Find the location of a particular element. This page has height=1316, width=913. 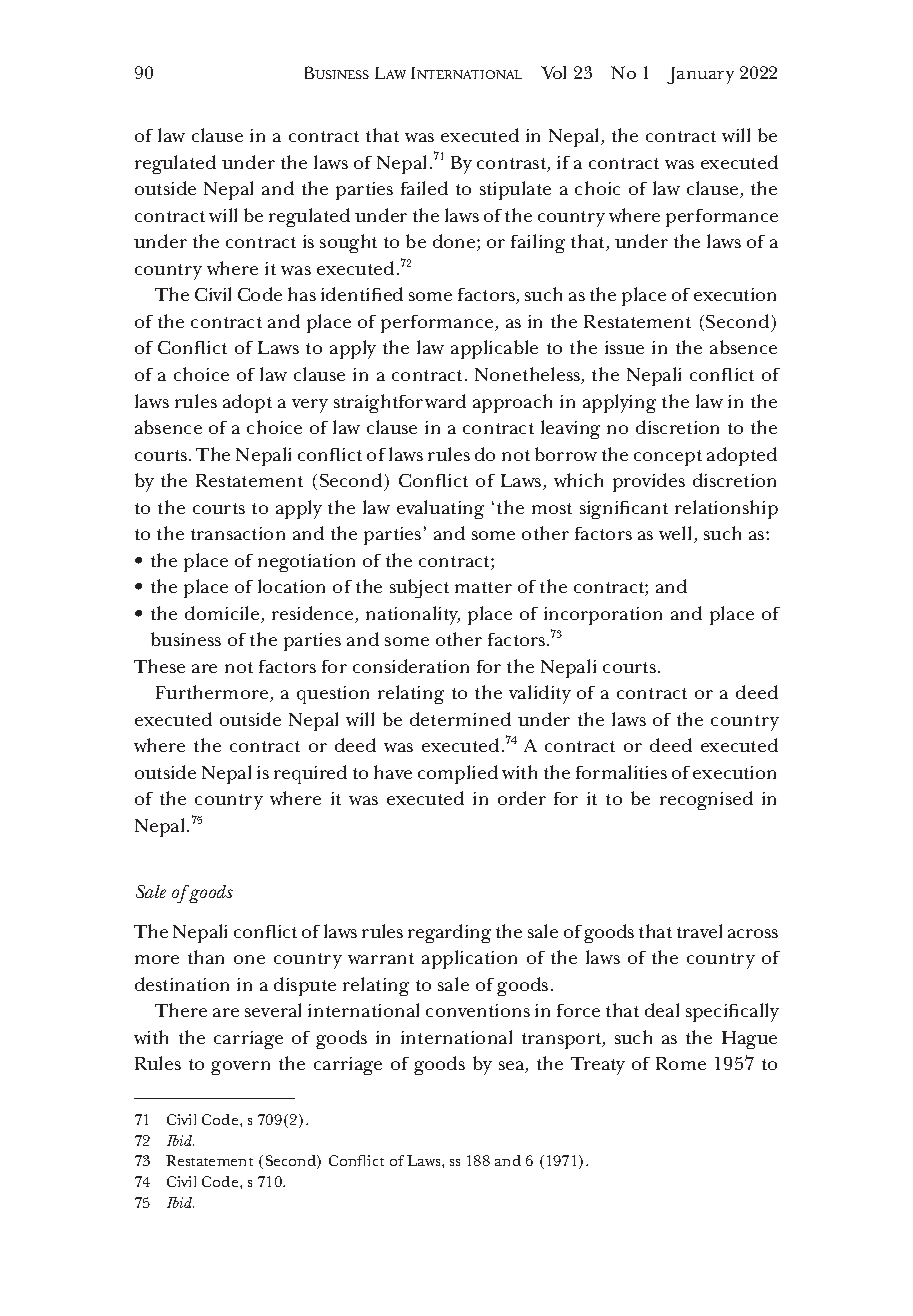

transaction is located at coordinates (238, 533).
